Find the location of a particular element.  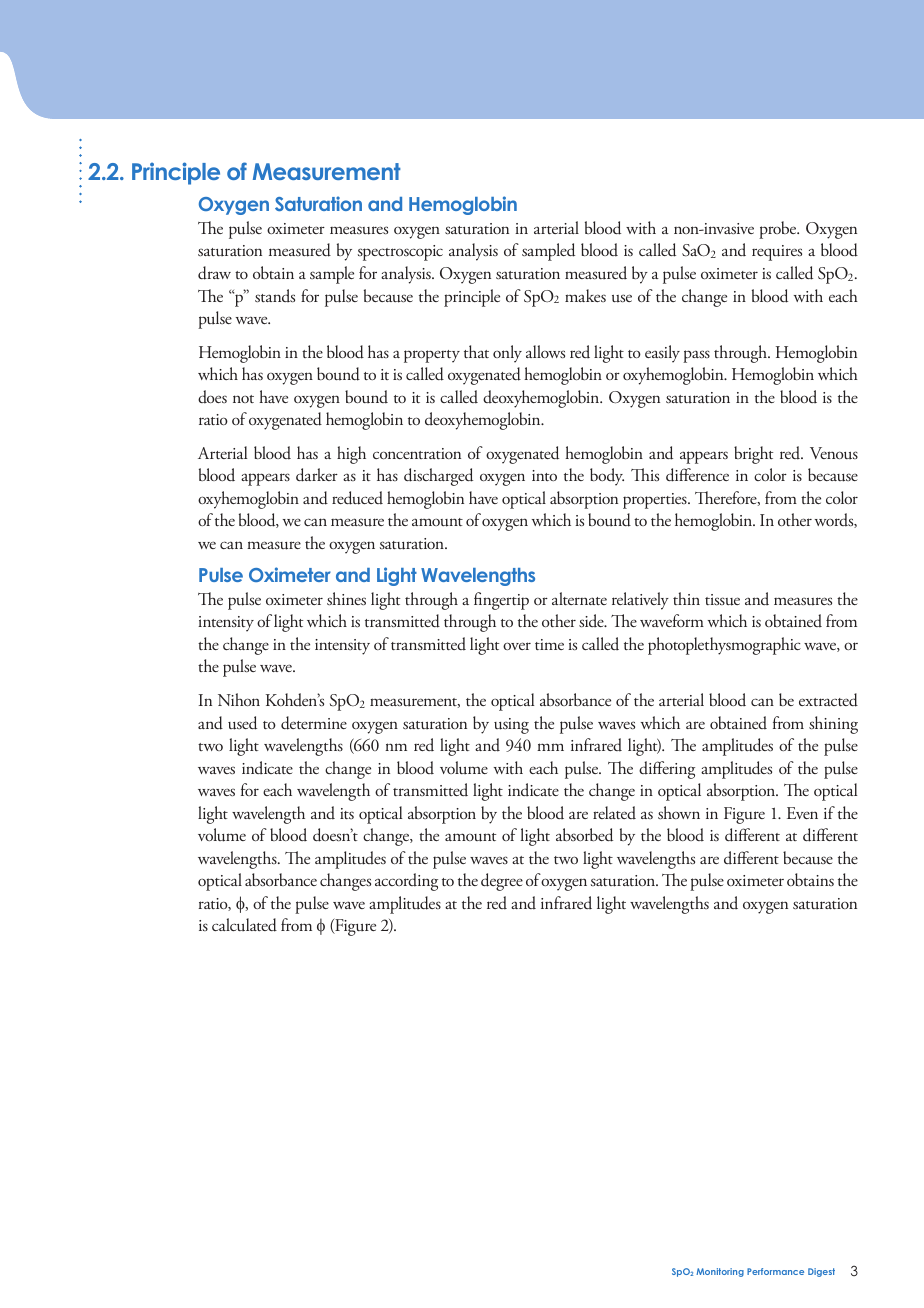

determine is located at coordinates (314, 723).
